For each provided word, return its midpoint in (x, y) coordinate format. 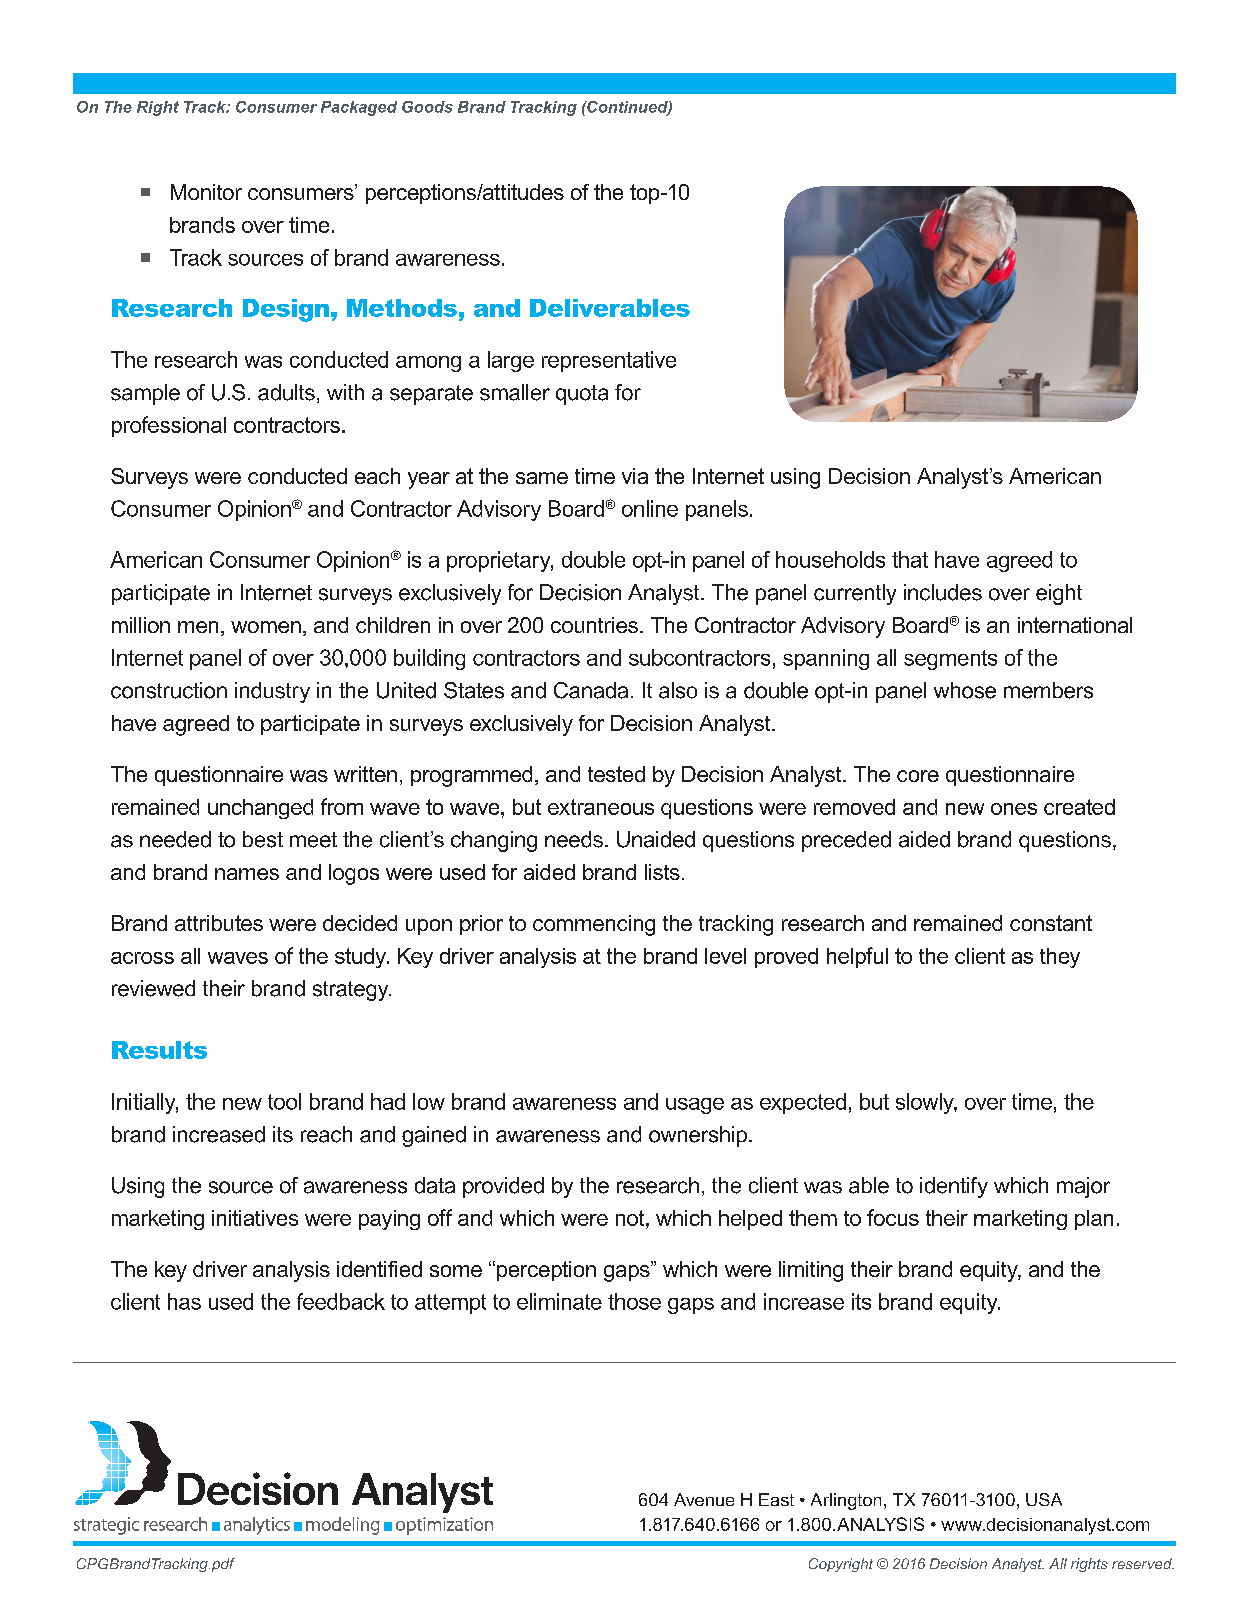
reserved (1143, 1563)
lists (662, 872)
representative (609, 361)
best (263, 839)
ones (1014, 809)
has (184, 1301)
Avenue (704, 1499)
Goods (427, 107)
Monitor (206, 192)
